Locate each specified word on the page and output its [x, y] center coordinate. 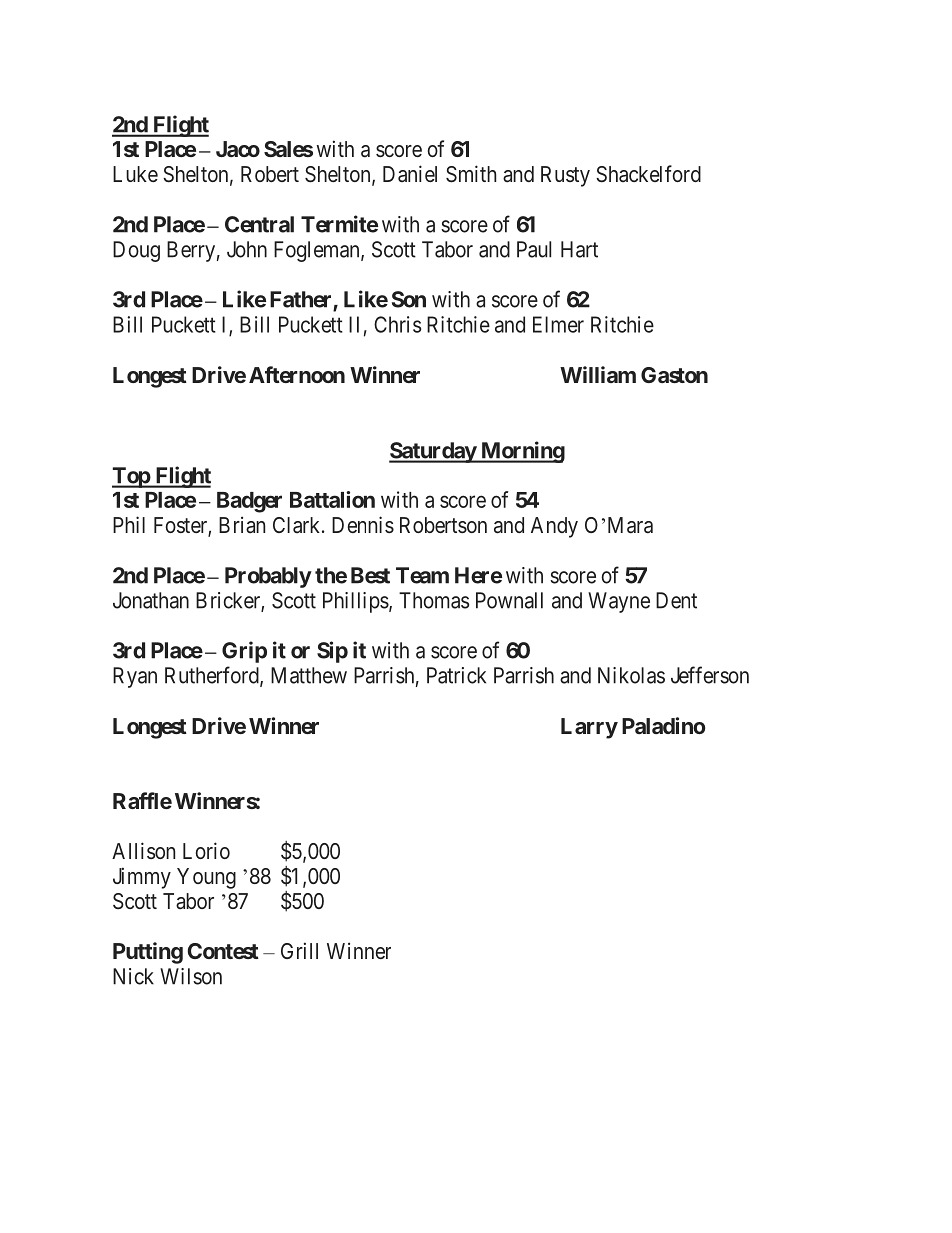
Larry [589, 728]
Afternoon [297, 374]
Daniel [410, 173]
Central [259, 224]
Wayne [619, 602]
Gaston [674, 375]
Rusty [565, 176]
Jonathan [151, 600]
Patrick [456, 675]
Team [422, 575]
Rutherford [213, 676]
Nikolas [631, 675]
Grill [299, 950]
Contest [223, 951]
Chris [397, 324]
